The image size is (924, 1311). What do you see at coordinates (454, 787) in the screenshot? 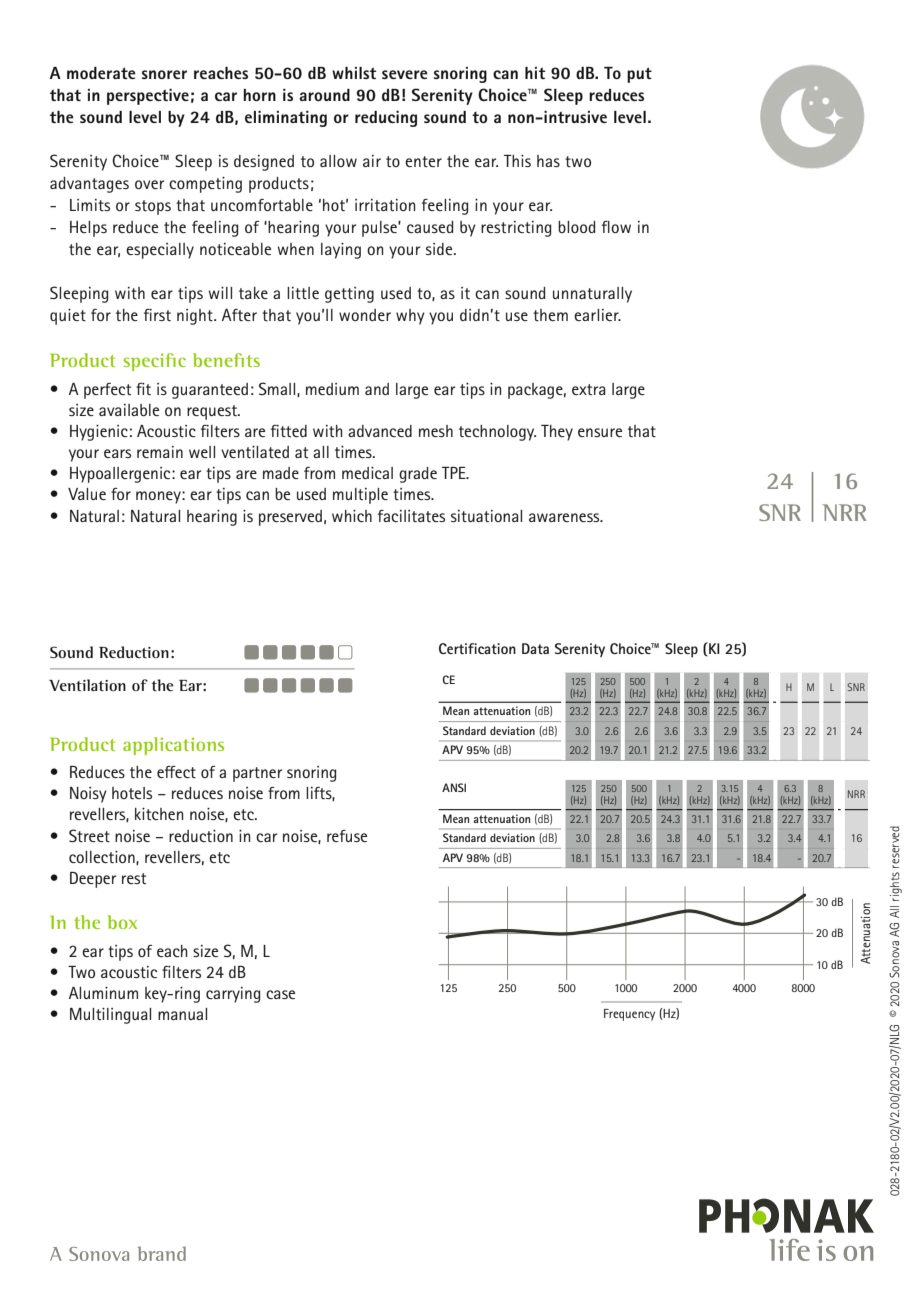
I see `ANSI` at bounding box center [454, 787].
